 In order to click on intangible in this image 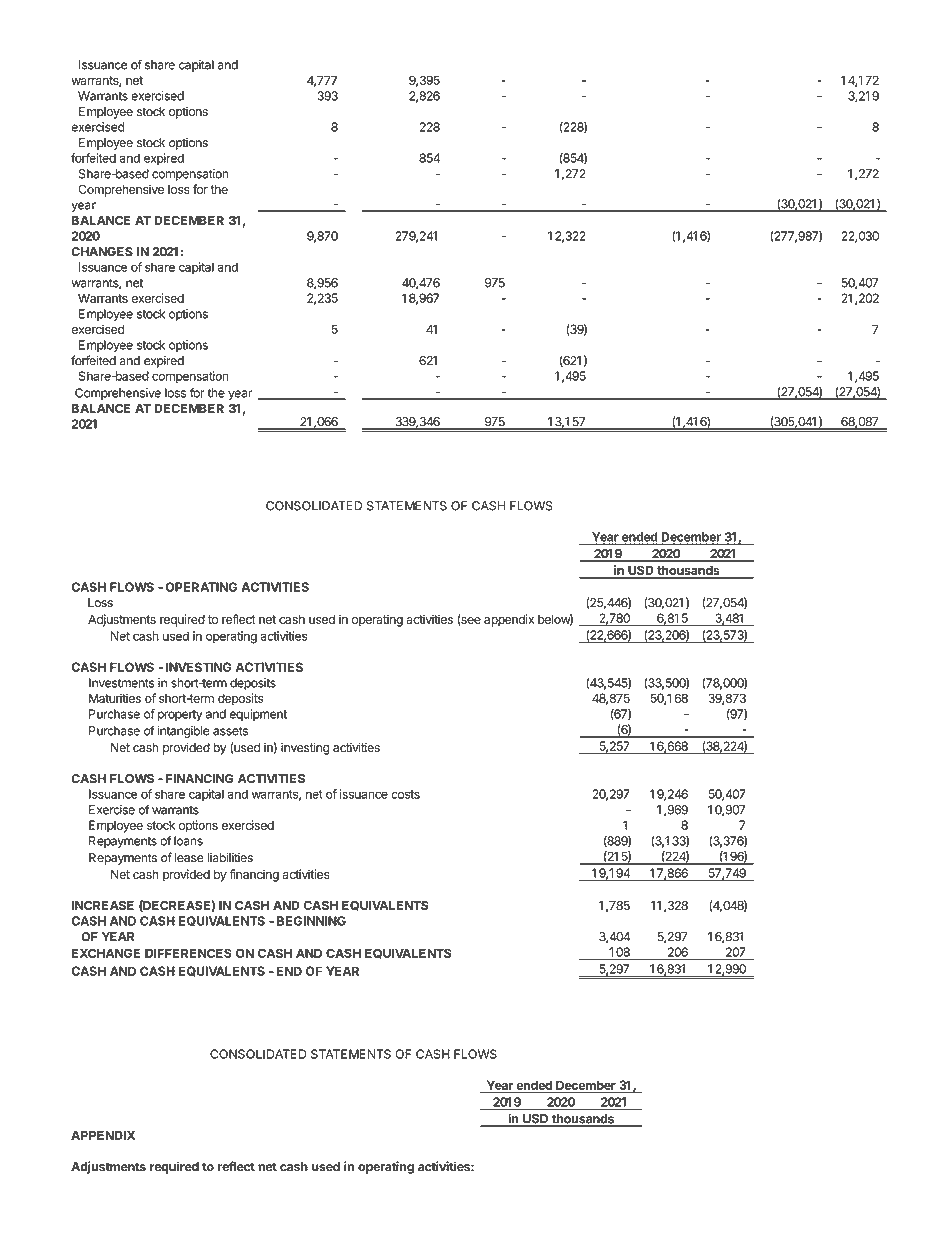, I will do `click(183, 732)`.
